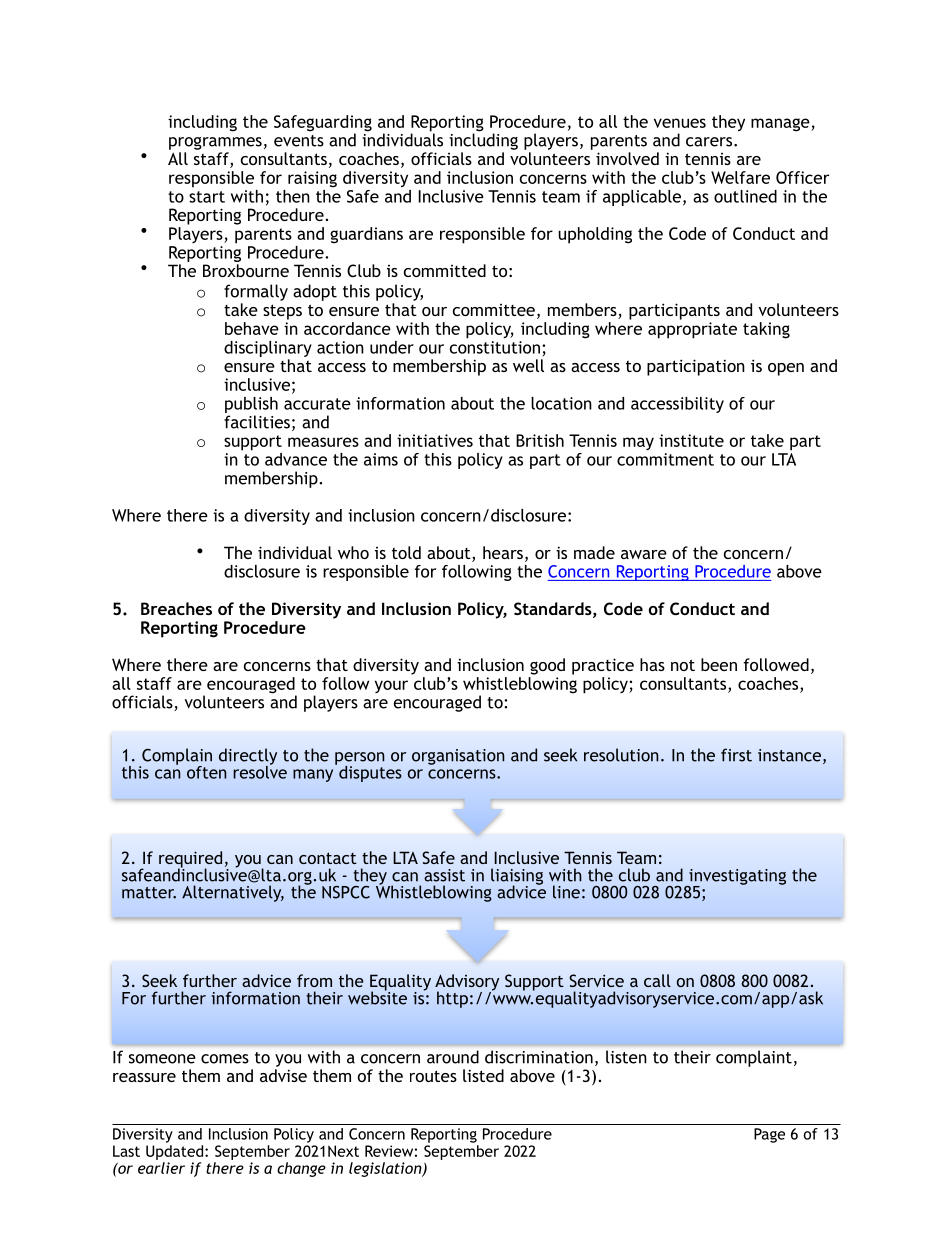 The height and width of the document is (1233, 952). Describe the element at coordinates (547, 666) in the document. I see `good` at that location.
